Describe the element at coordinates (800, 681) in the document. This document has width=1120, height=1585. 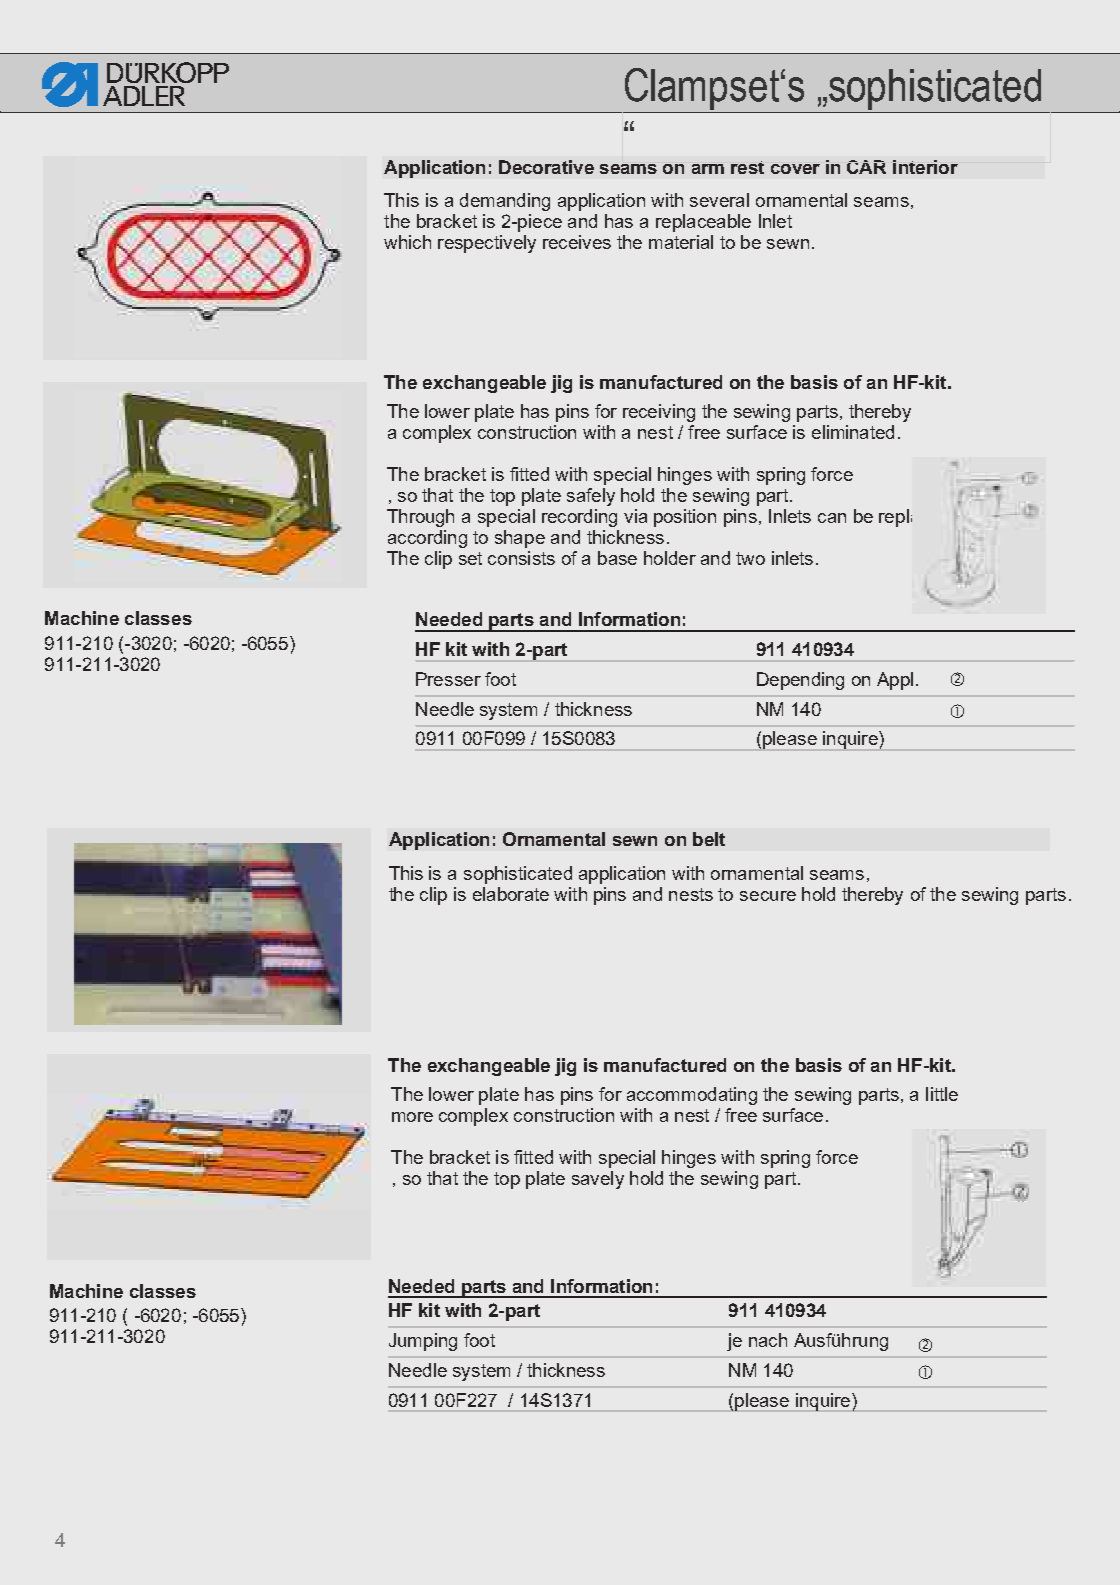
I see `Depending` at that location.
